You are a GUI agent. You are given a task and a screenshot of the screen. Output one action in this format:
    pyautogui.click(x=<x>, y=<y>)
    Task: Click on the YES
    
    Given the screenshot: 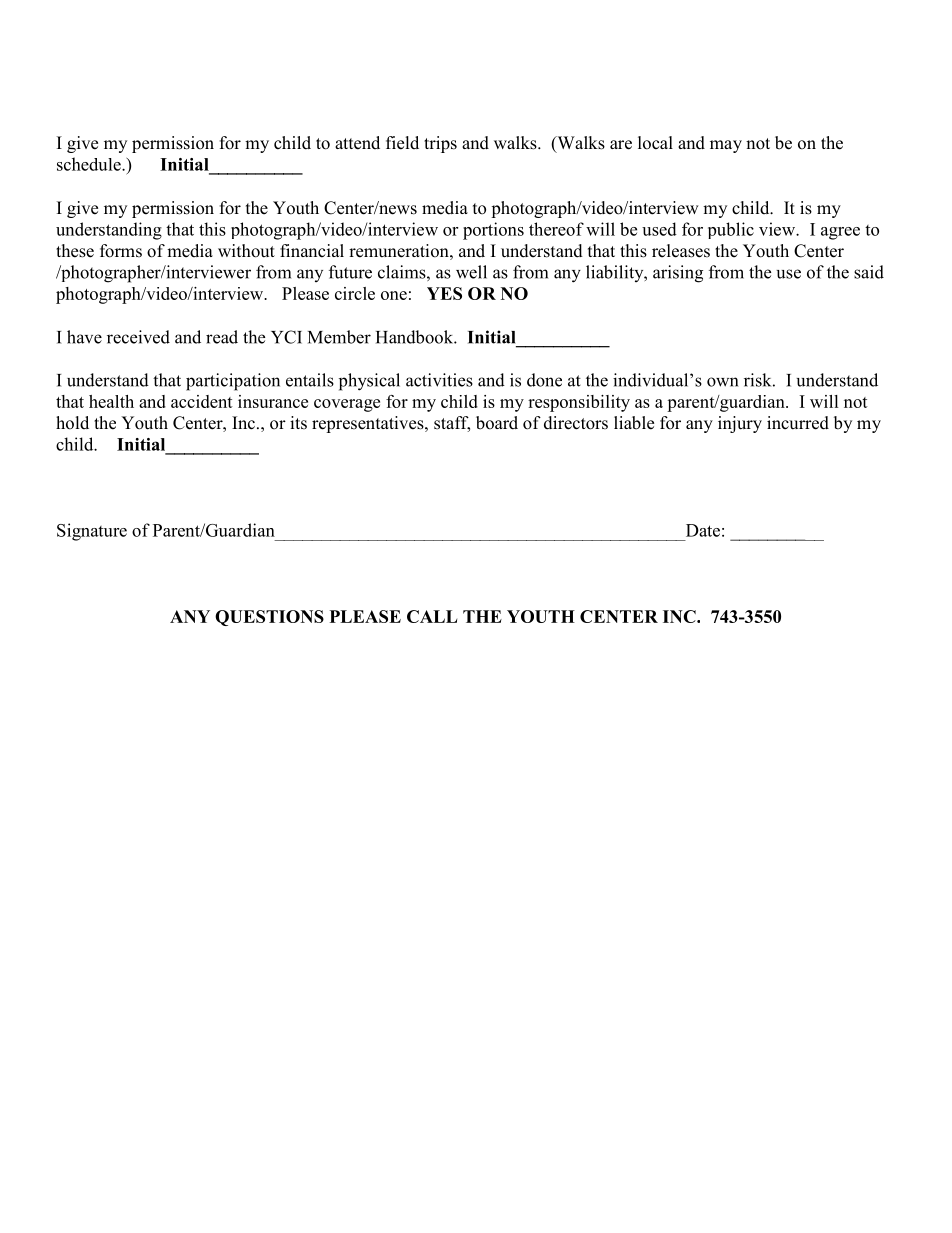 What is the action you would take?
    pyautogui.click(x=444, y=293)
